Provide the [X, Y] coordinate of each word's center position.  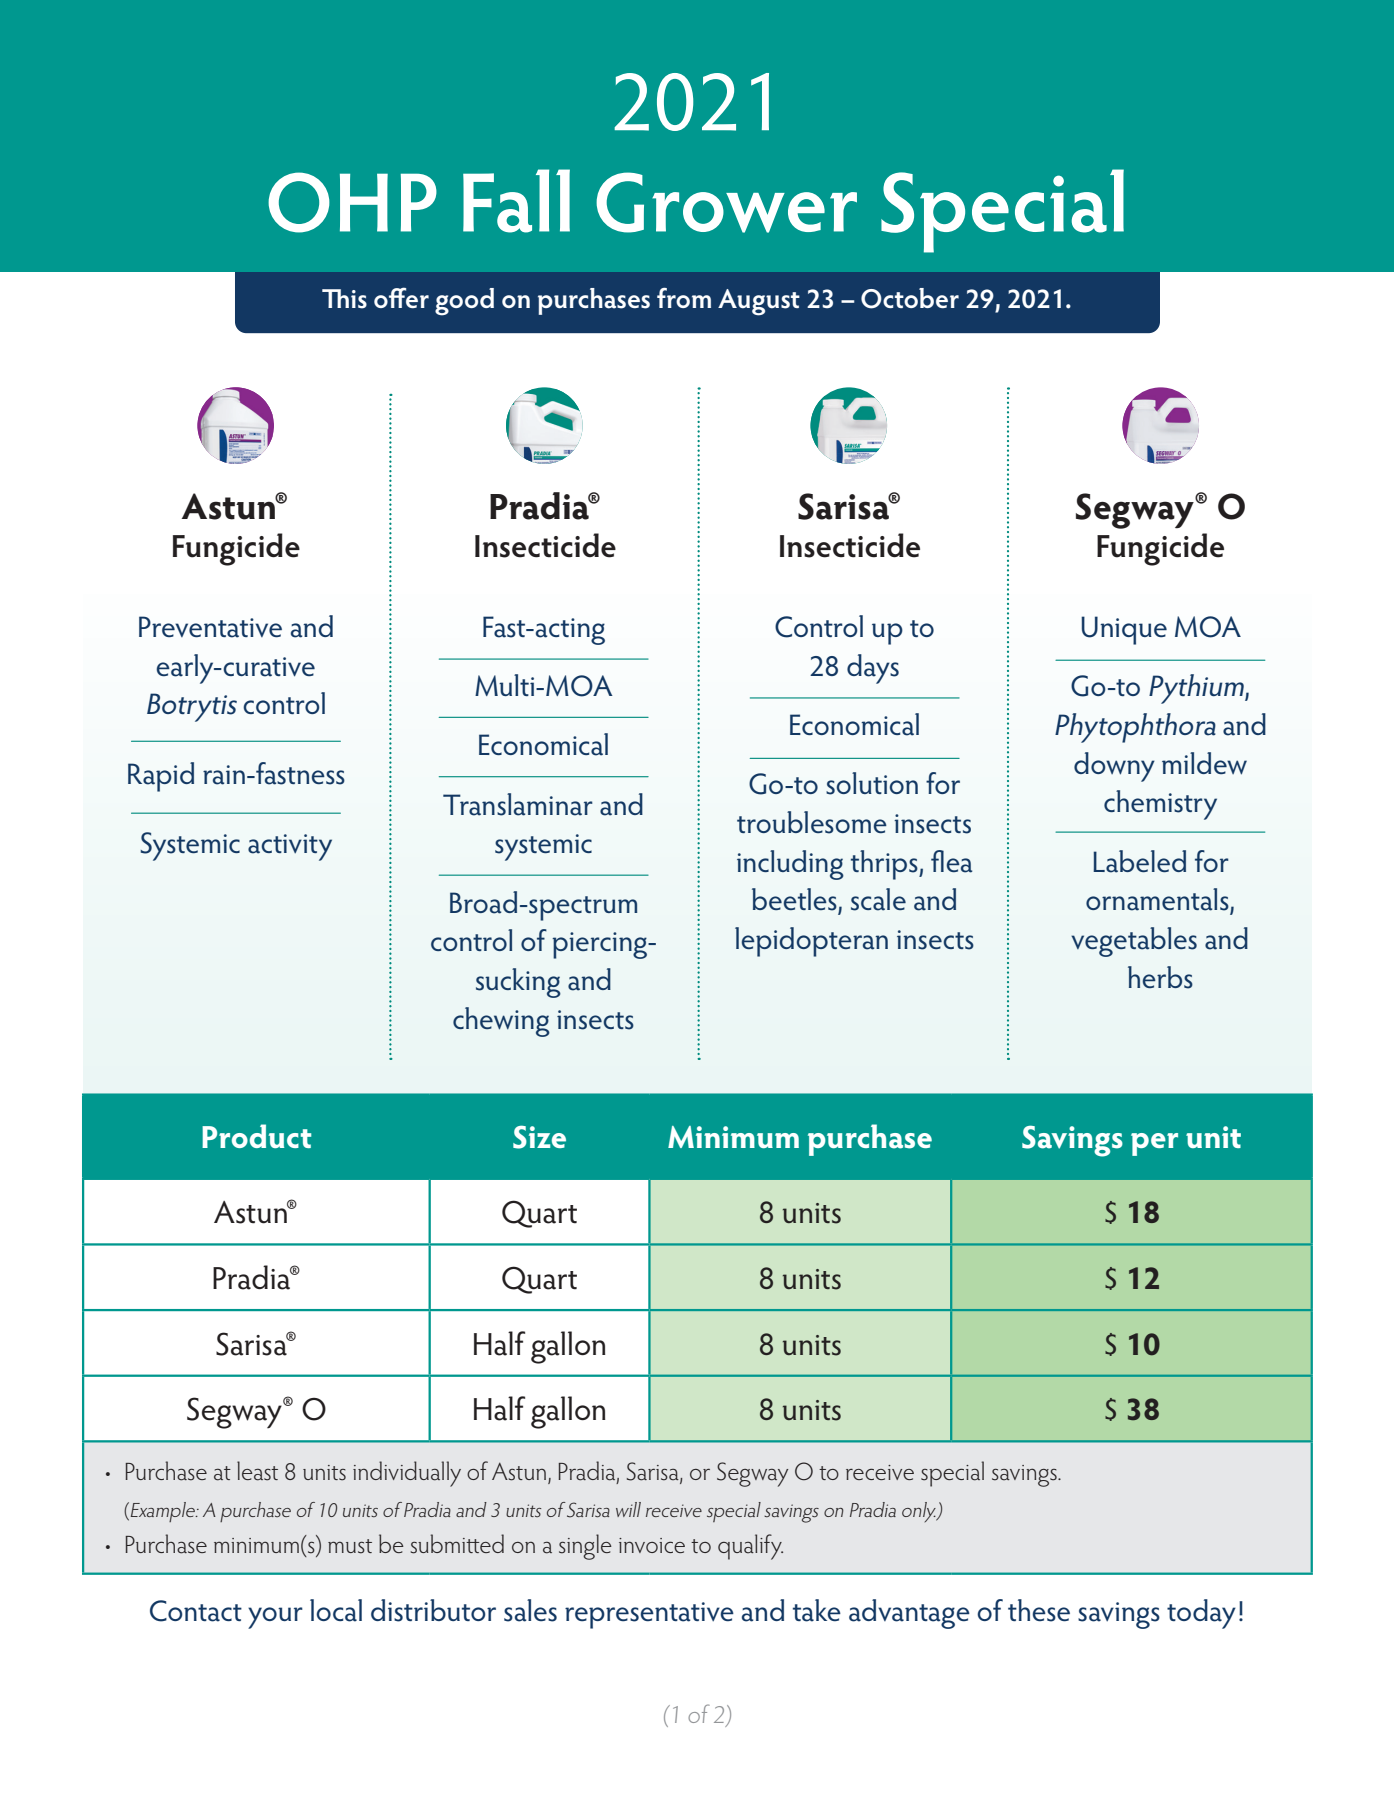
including [790, 865]
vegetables [1134, 942]
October [910, 298]
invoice [652, 1545]
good [464, 302]
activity [290, 847]
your [275, 1618]
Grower [726, 202]
